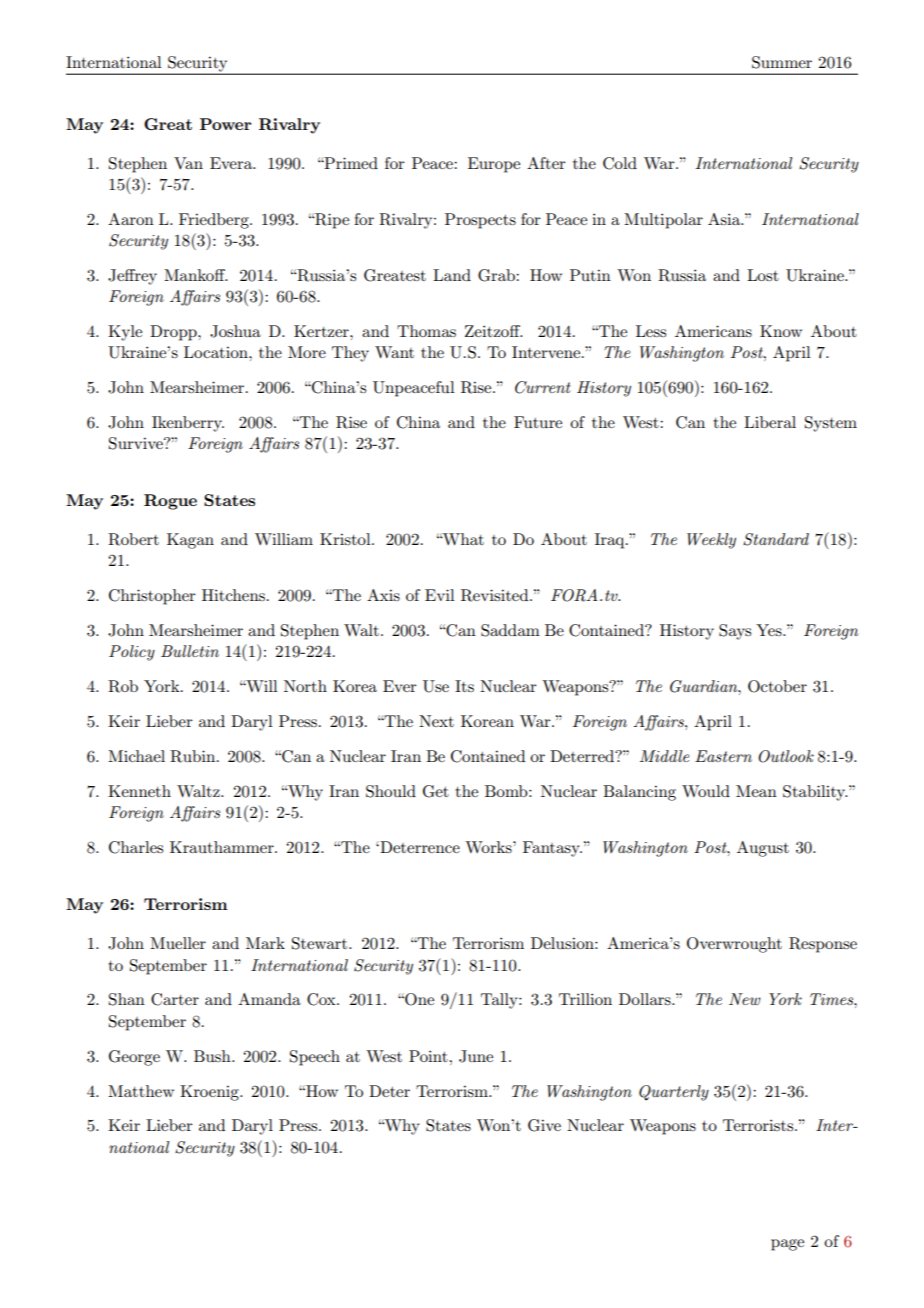 The width and height of the screenshot is (924, 1308). I want to click on Power, so click(225, 124).
